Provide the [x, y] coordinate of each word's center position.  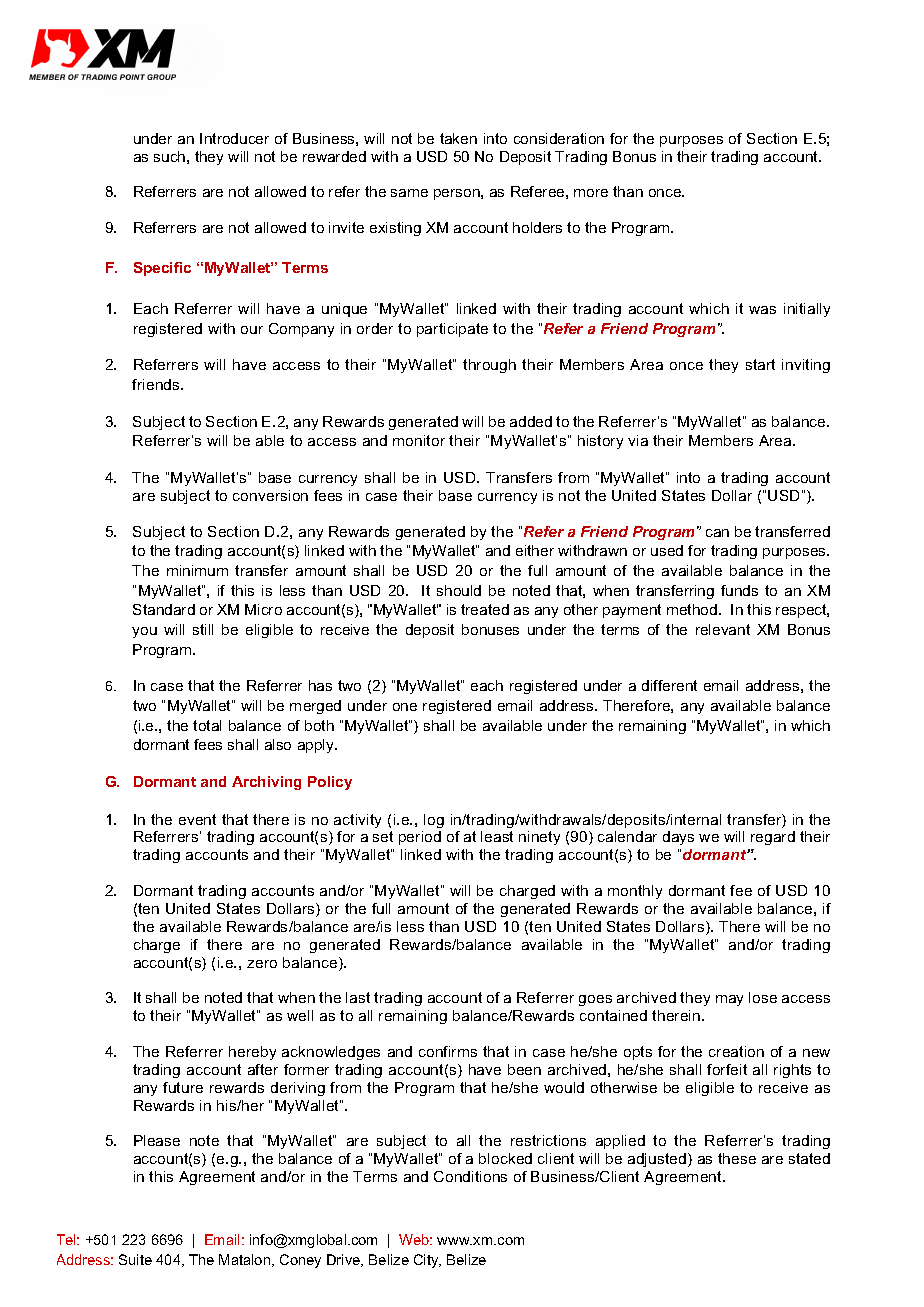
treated [485, 609]
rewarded [334, 156]
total [207, 725]
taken [458, 138]
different [669, 685]
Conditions [470, 1176]
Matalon [246, 1260]
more [591, 193]
